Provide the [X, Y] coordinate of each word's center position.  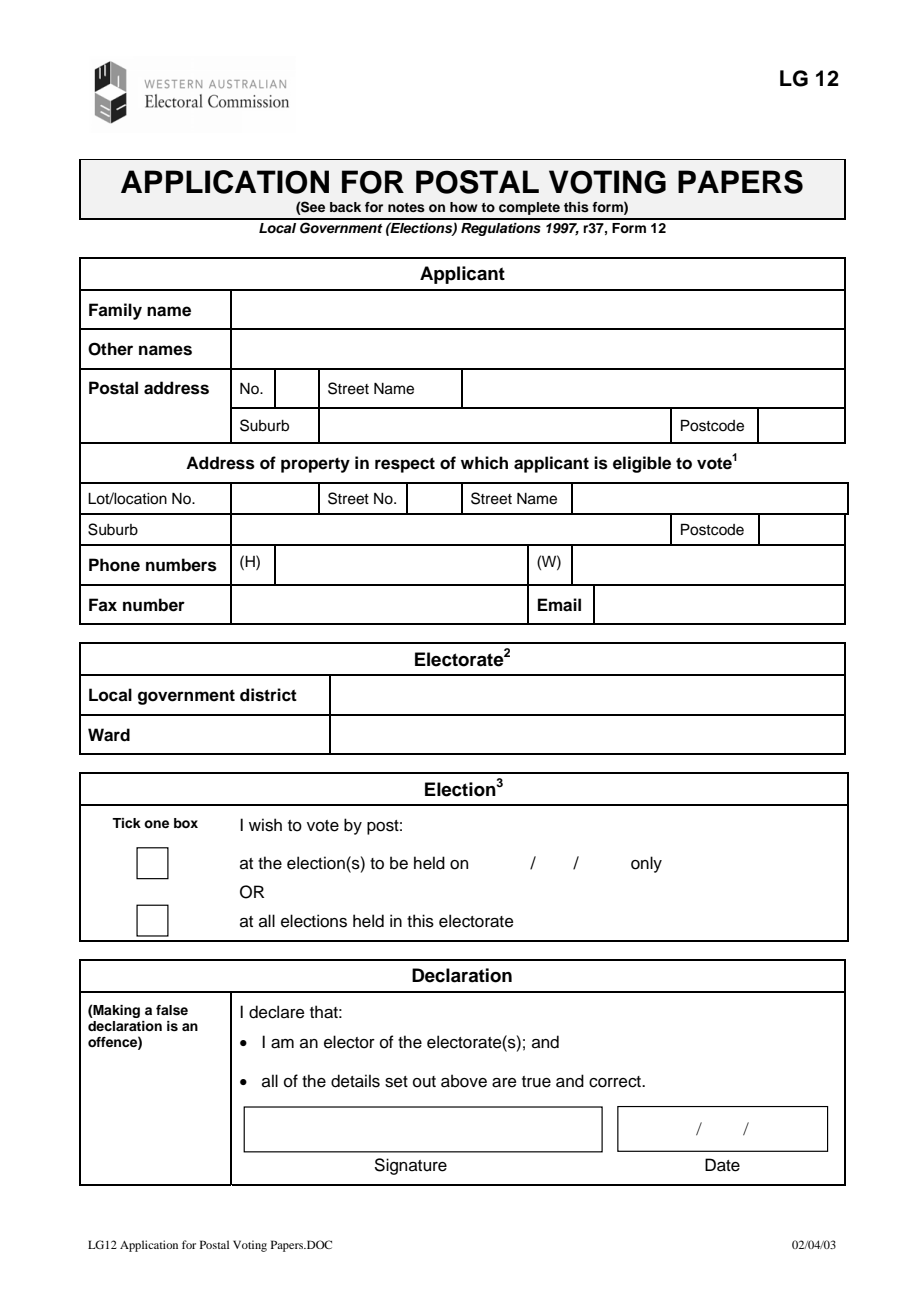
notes [406, 207]
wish [265, 825]
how [464, 207]
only [646, 864]
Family [115, 311]
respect [405, 465]
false [172, 1010]
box [186, 823]
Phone [114, 565]
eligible [642, 464]
